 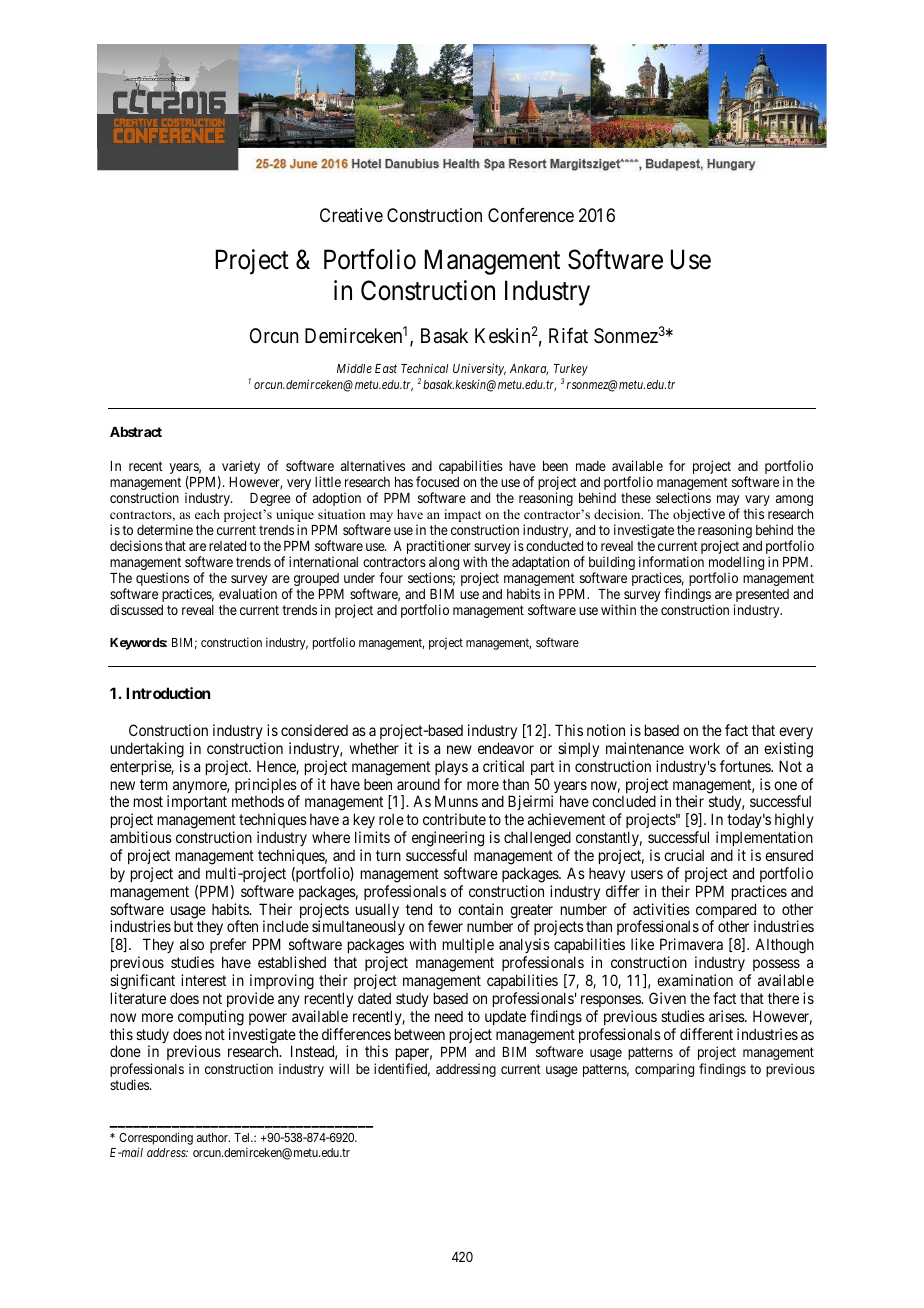 I want to click on author, so click(x=213, y=1137).
